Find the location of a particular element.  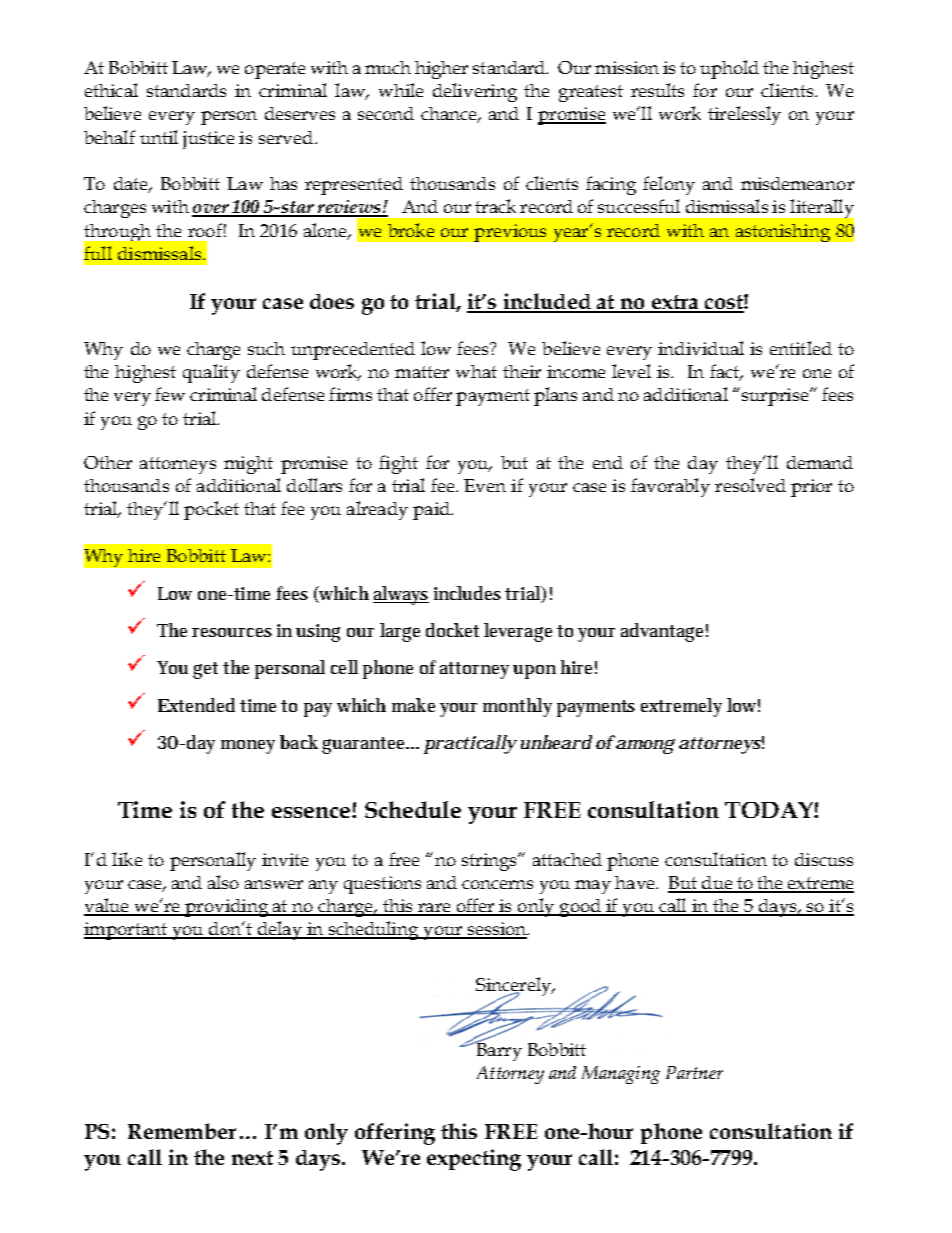

Schedule is located at coordinates (413, 809).
